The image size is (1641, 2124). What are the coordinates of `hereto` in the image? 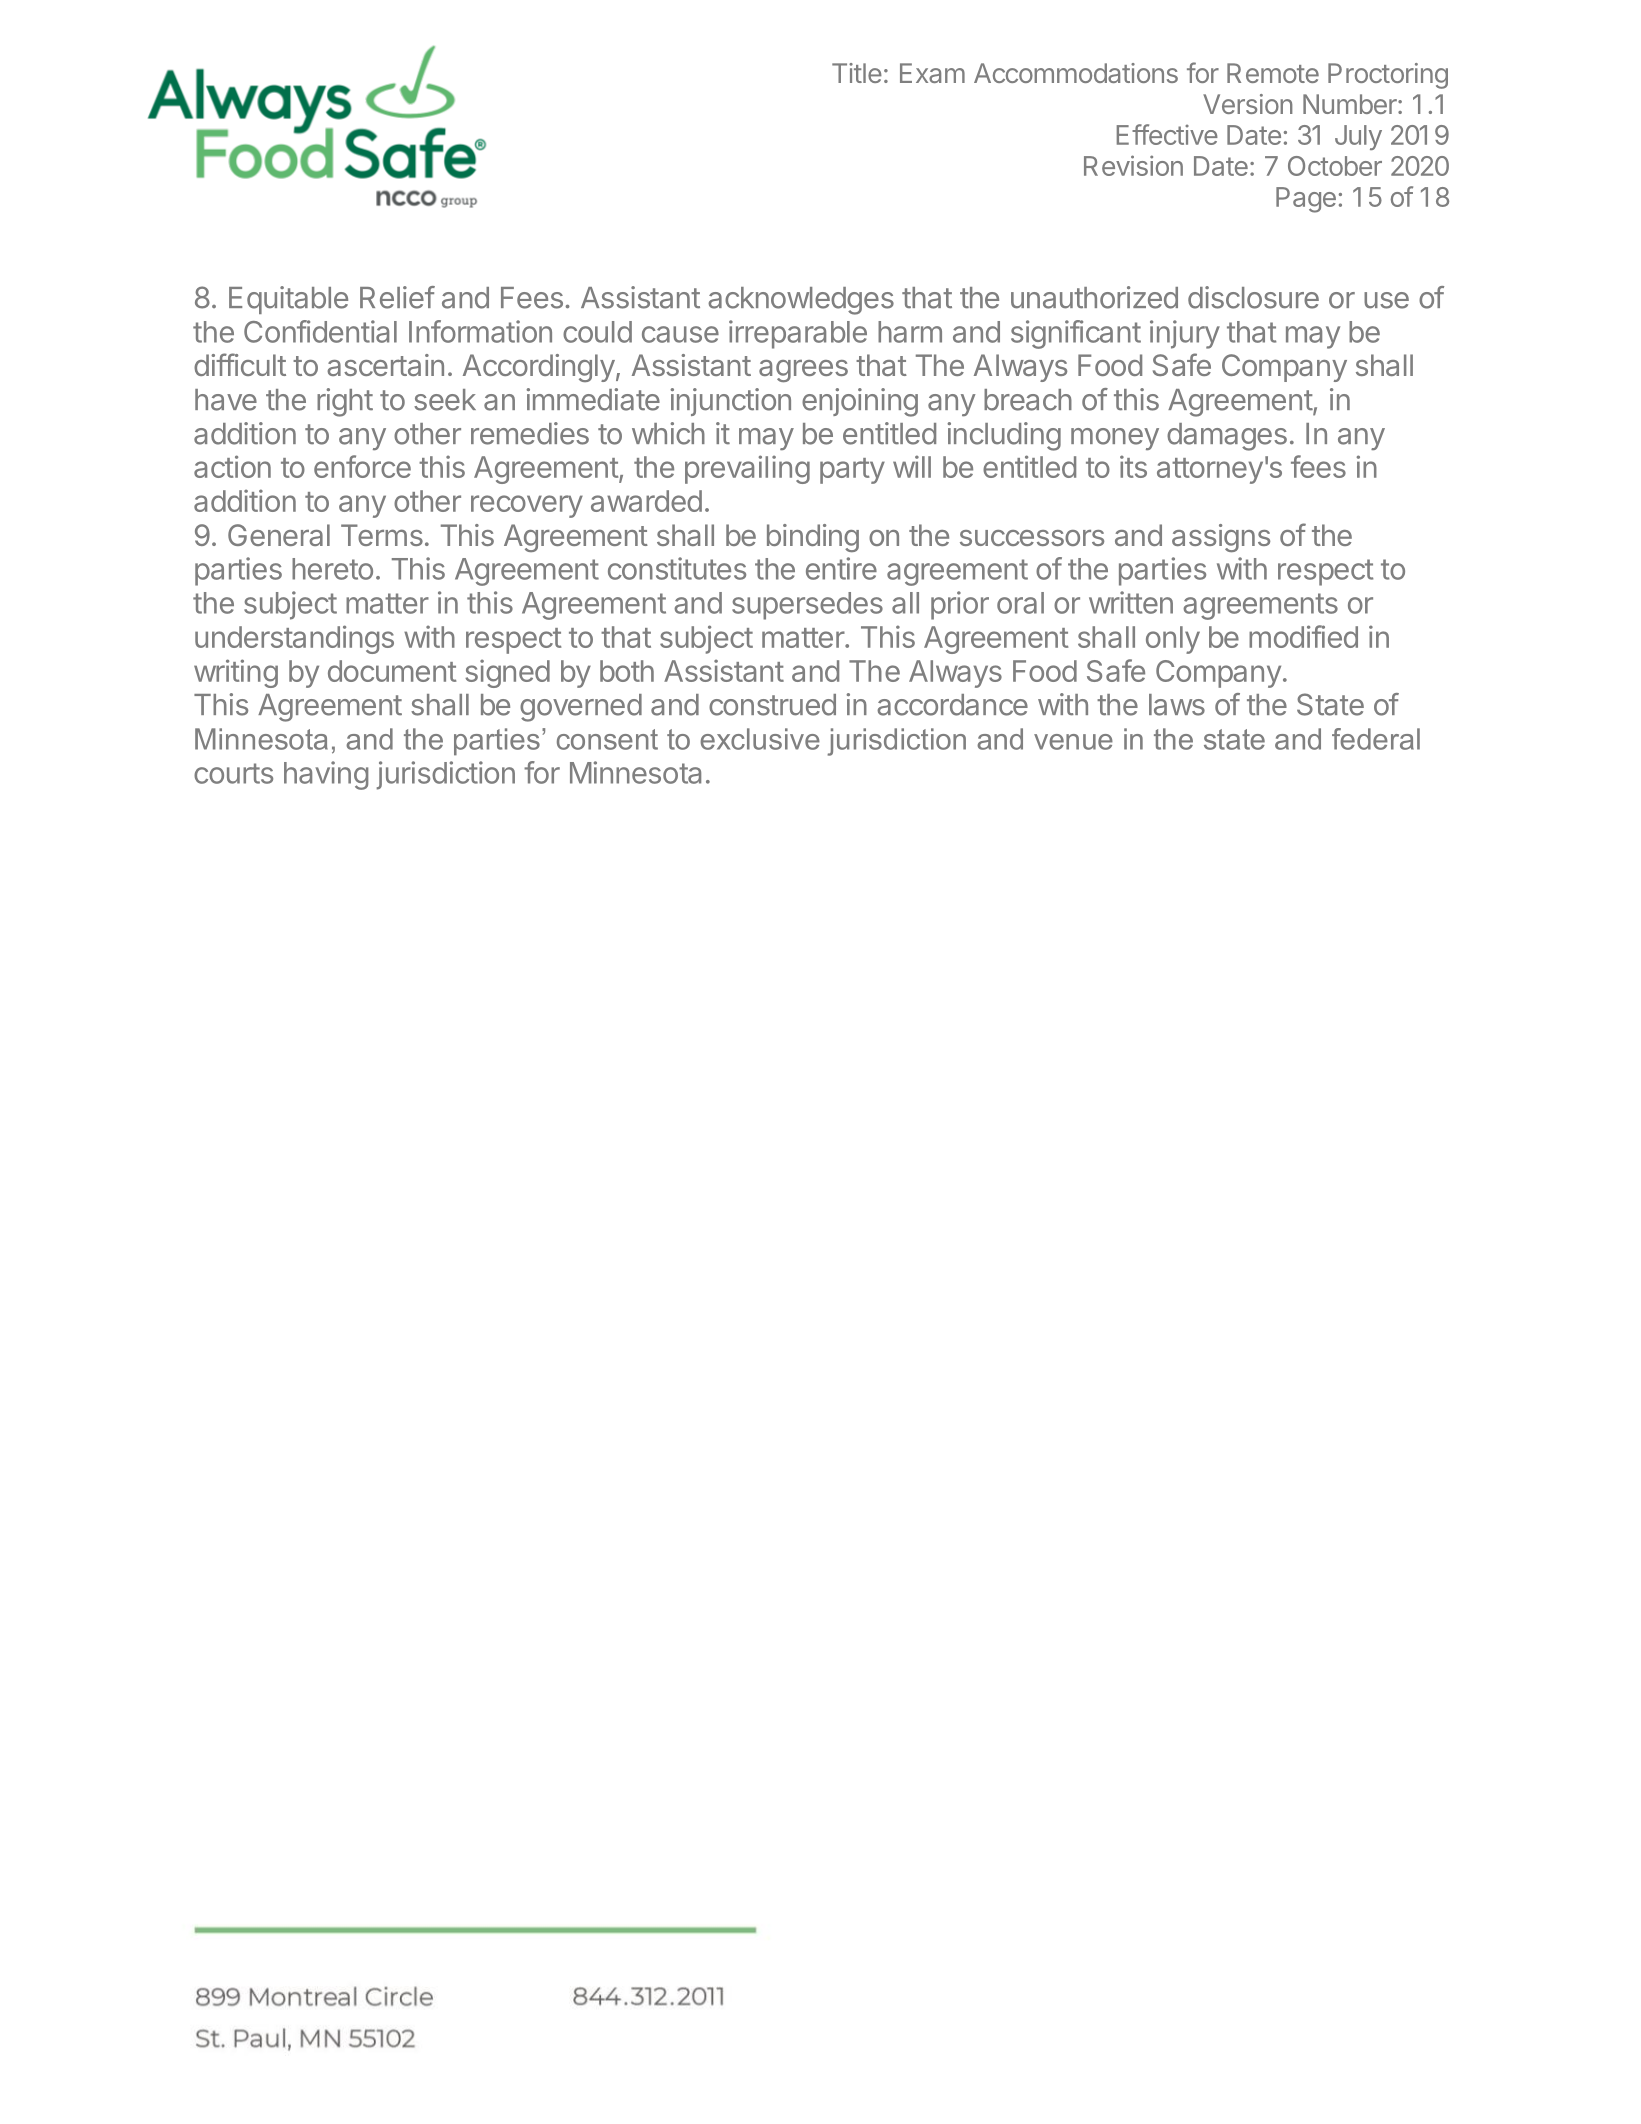 It's located at (332, 569).
